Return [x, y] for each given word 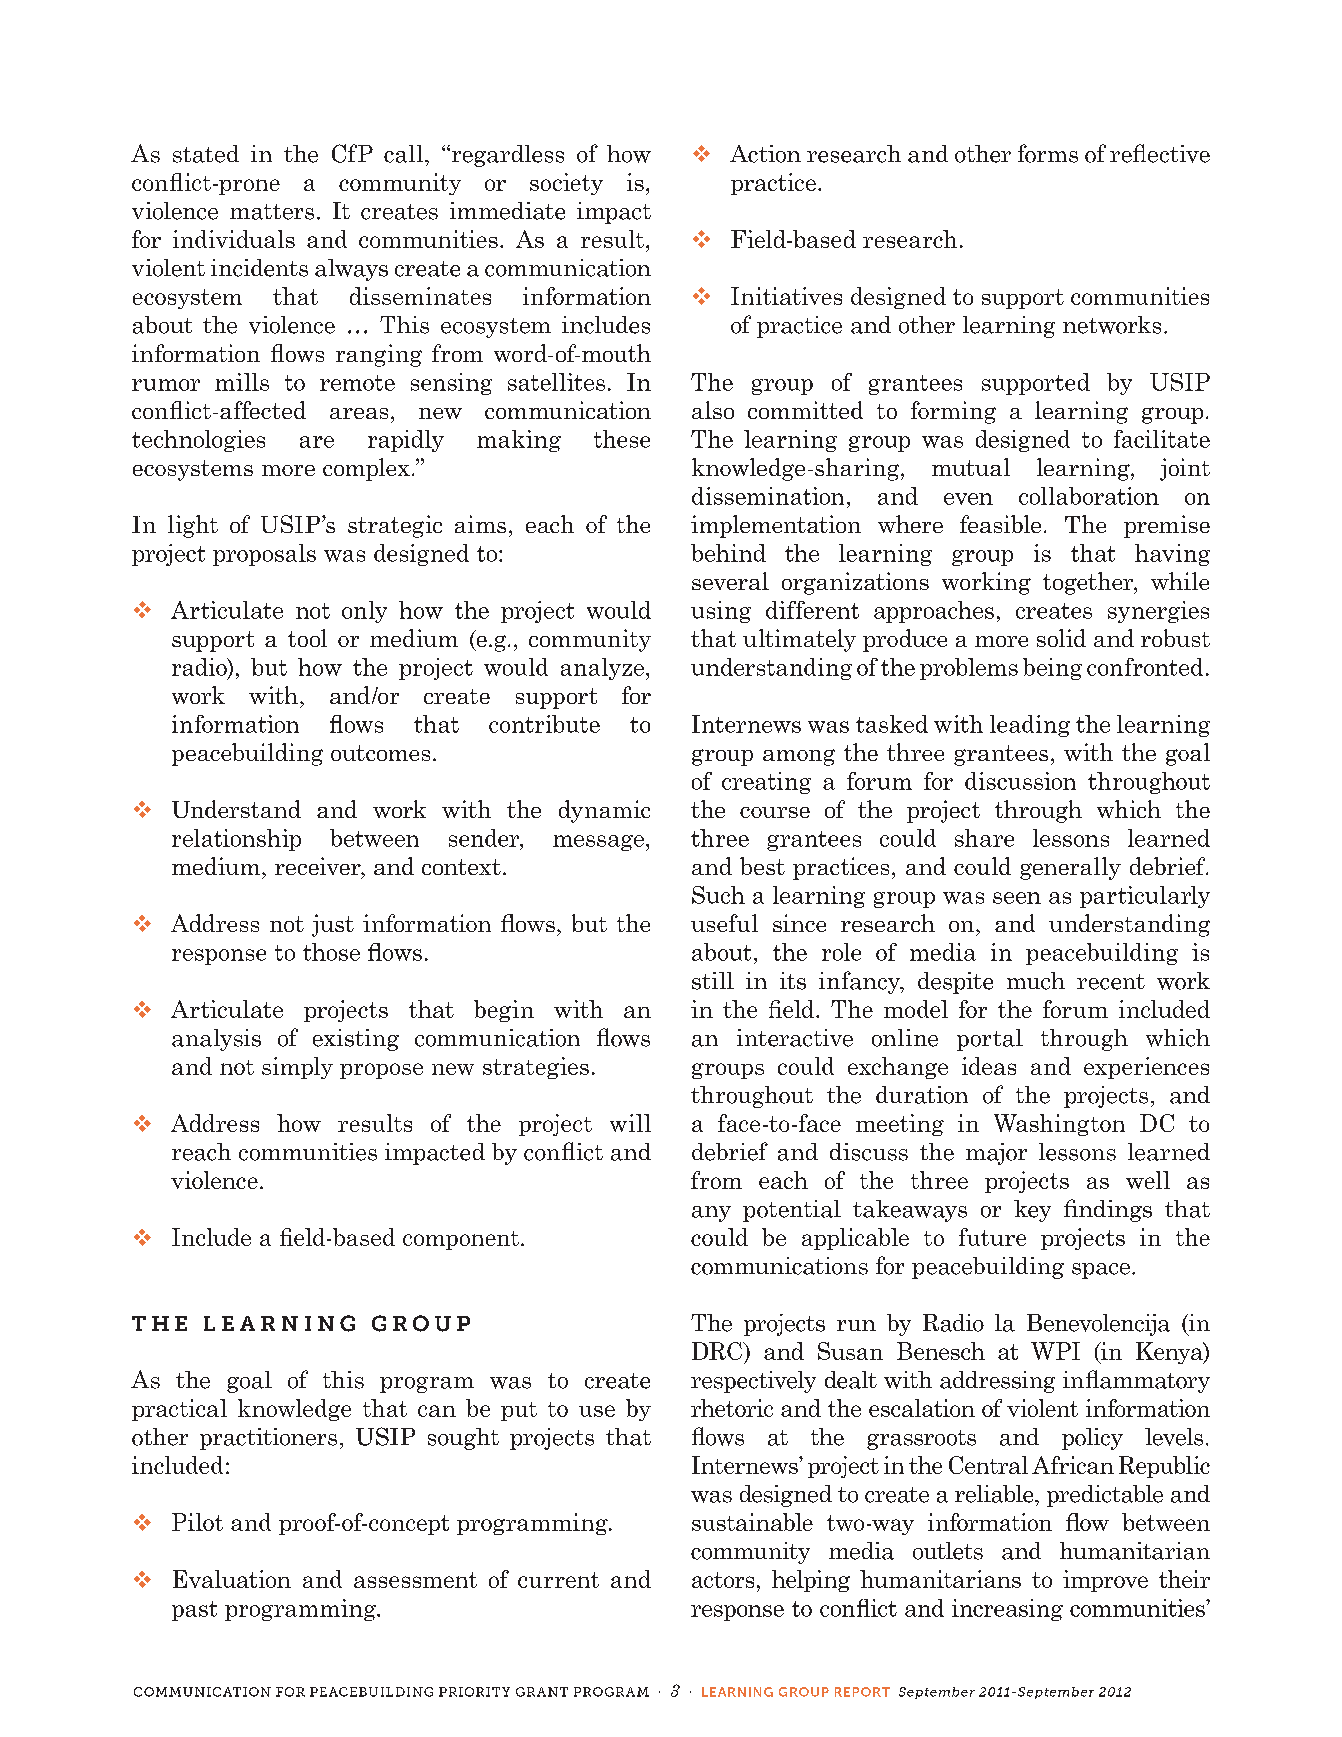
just [333, 925]
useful [724, 923]
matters [272, 212]
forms [1048, 153]
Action [765, 154]
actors [723, 1580]
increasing [1007, 1610]
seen [1017, 898]
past [194, 1611]
